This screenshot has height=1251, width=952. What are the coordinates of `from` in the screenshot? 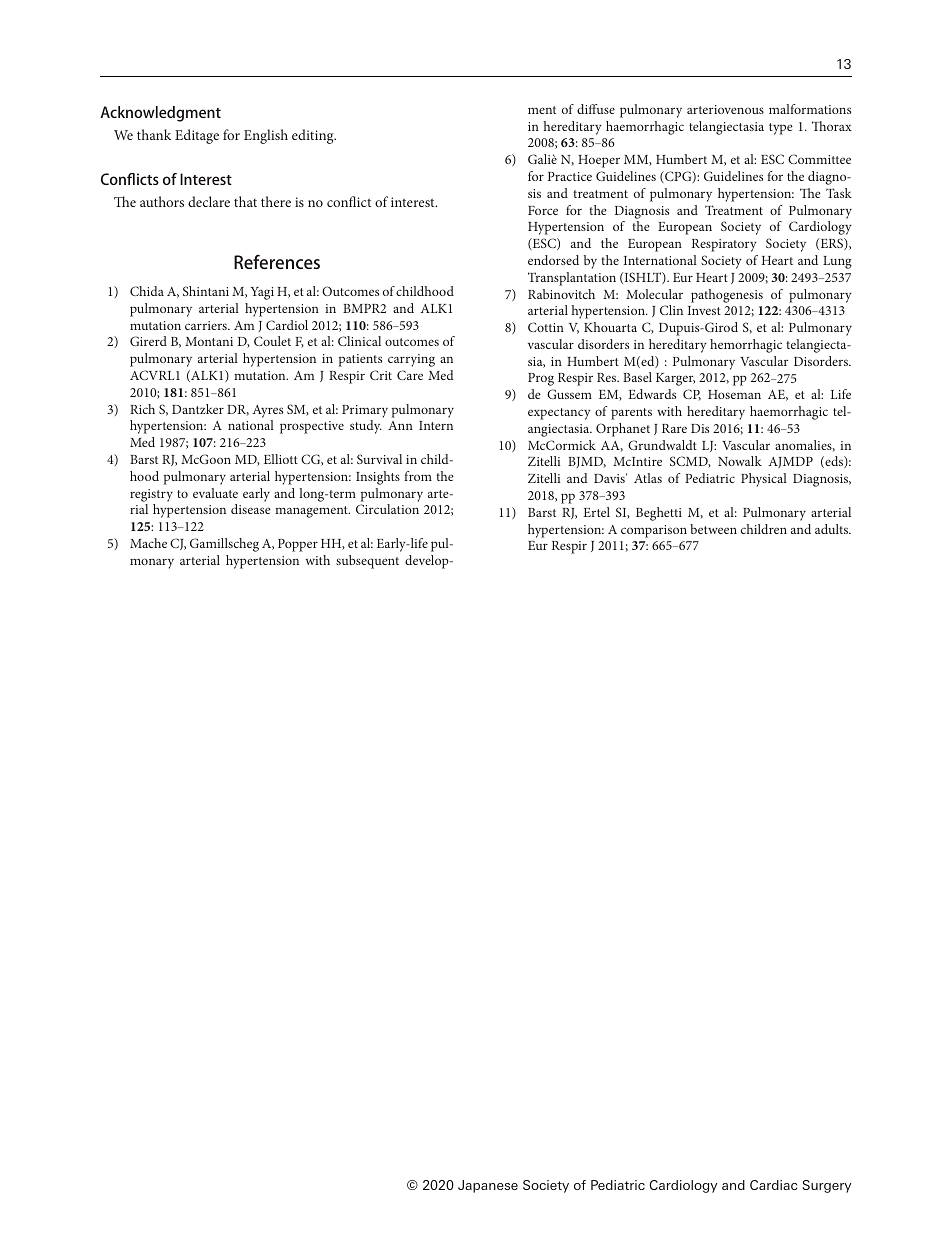 It's located at (418, 476).
